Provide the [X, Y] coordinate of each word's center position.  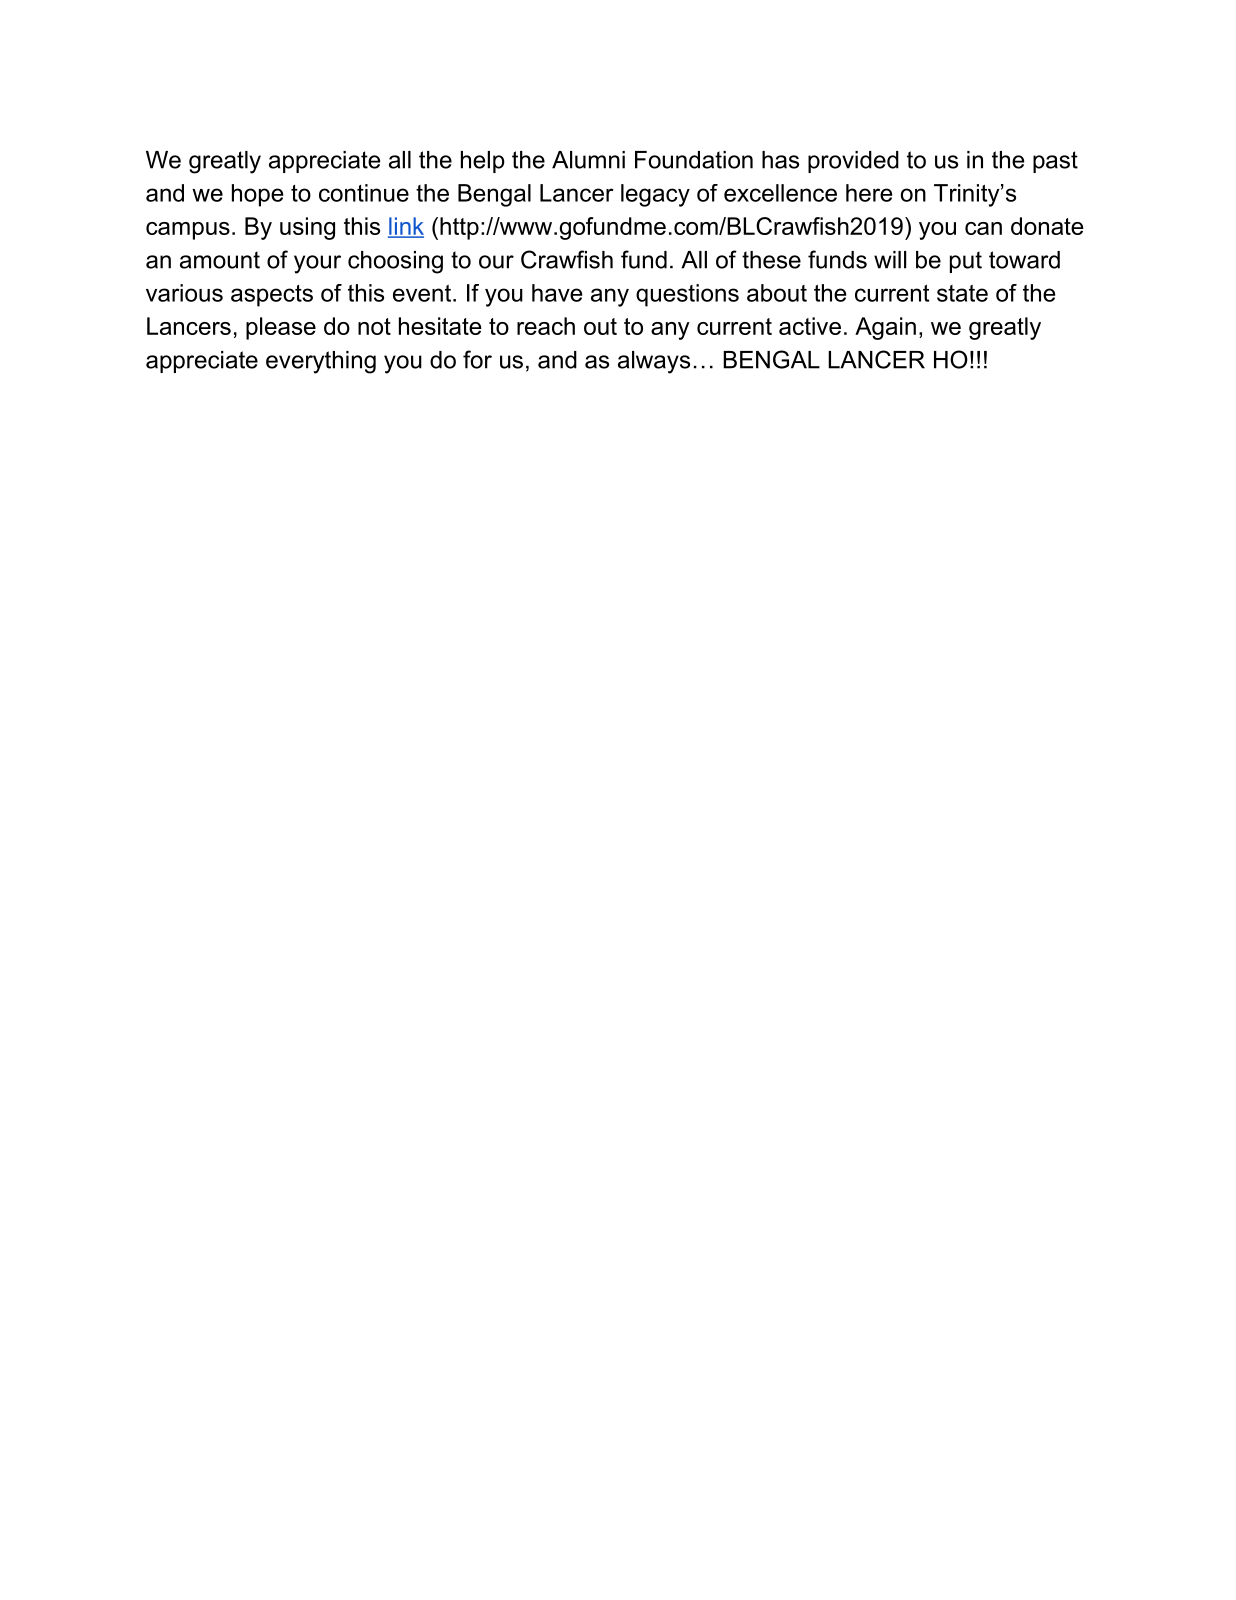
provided [853, 162]
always [654, 362]
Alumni [588, 160]
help [483, 162]
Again [885, 328]
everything [321, 362]
